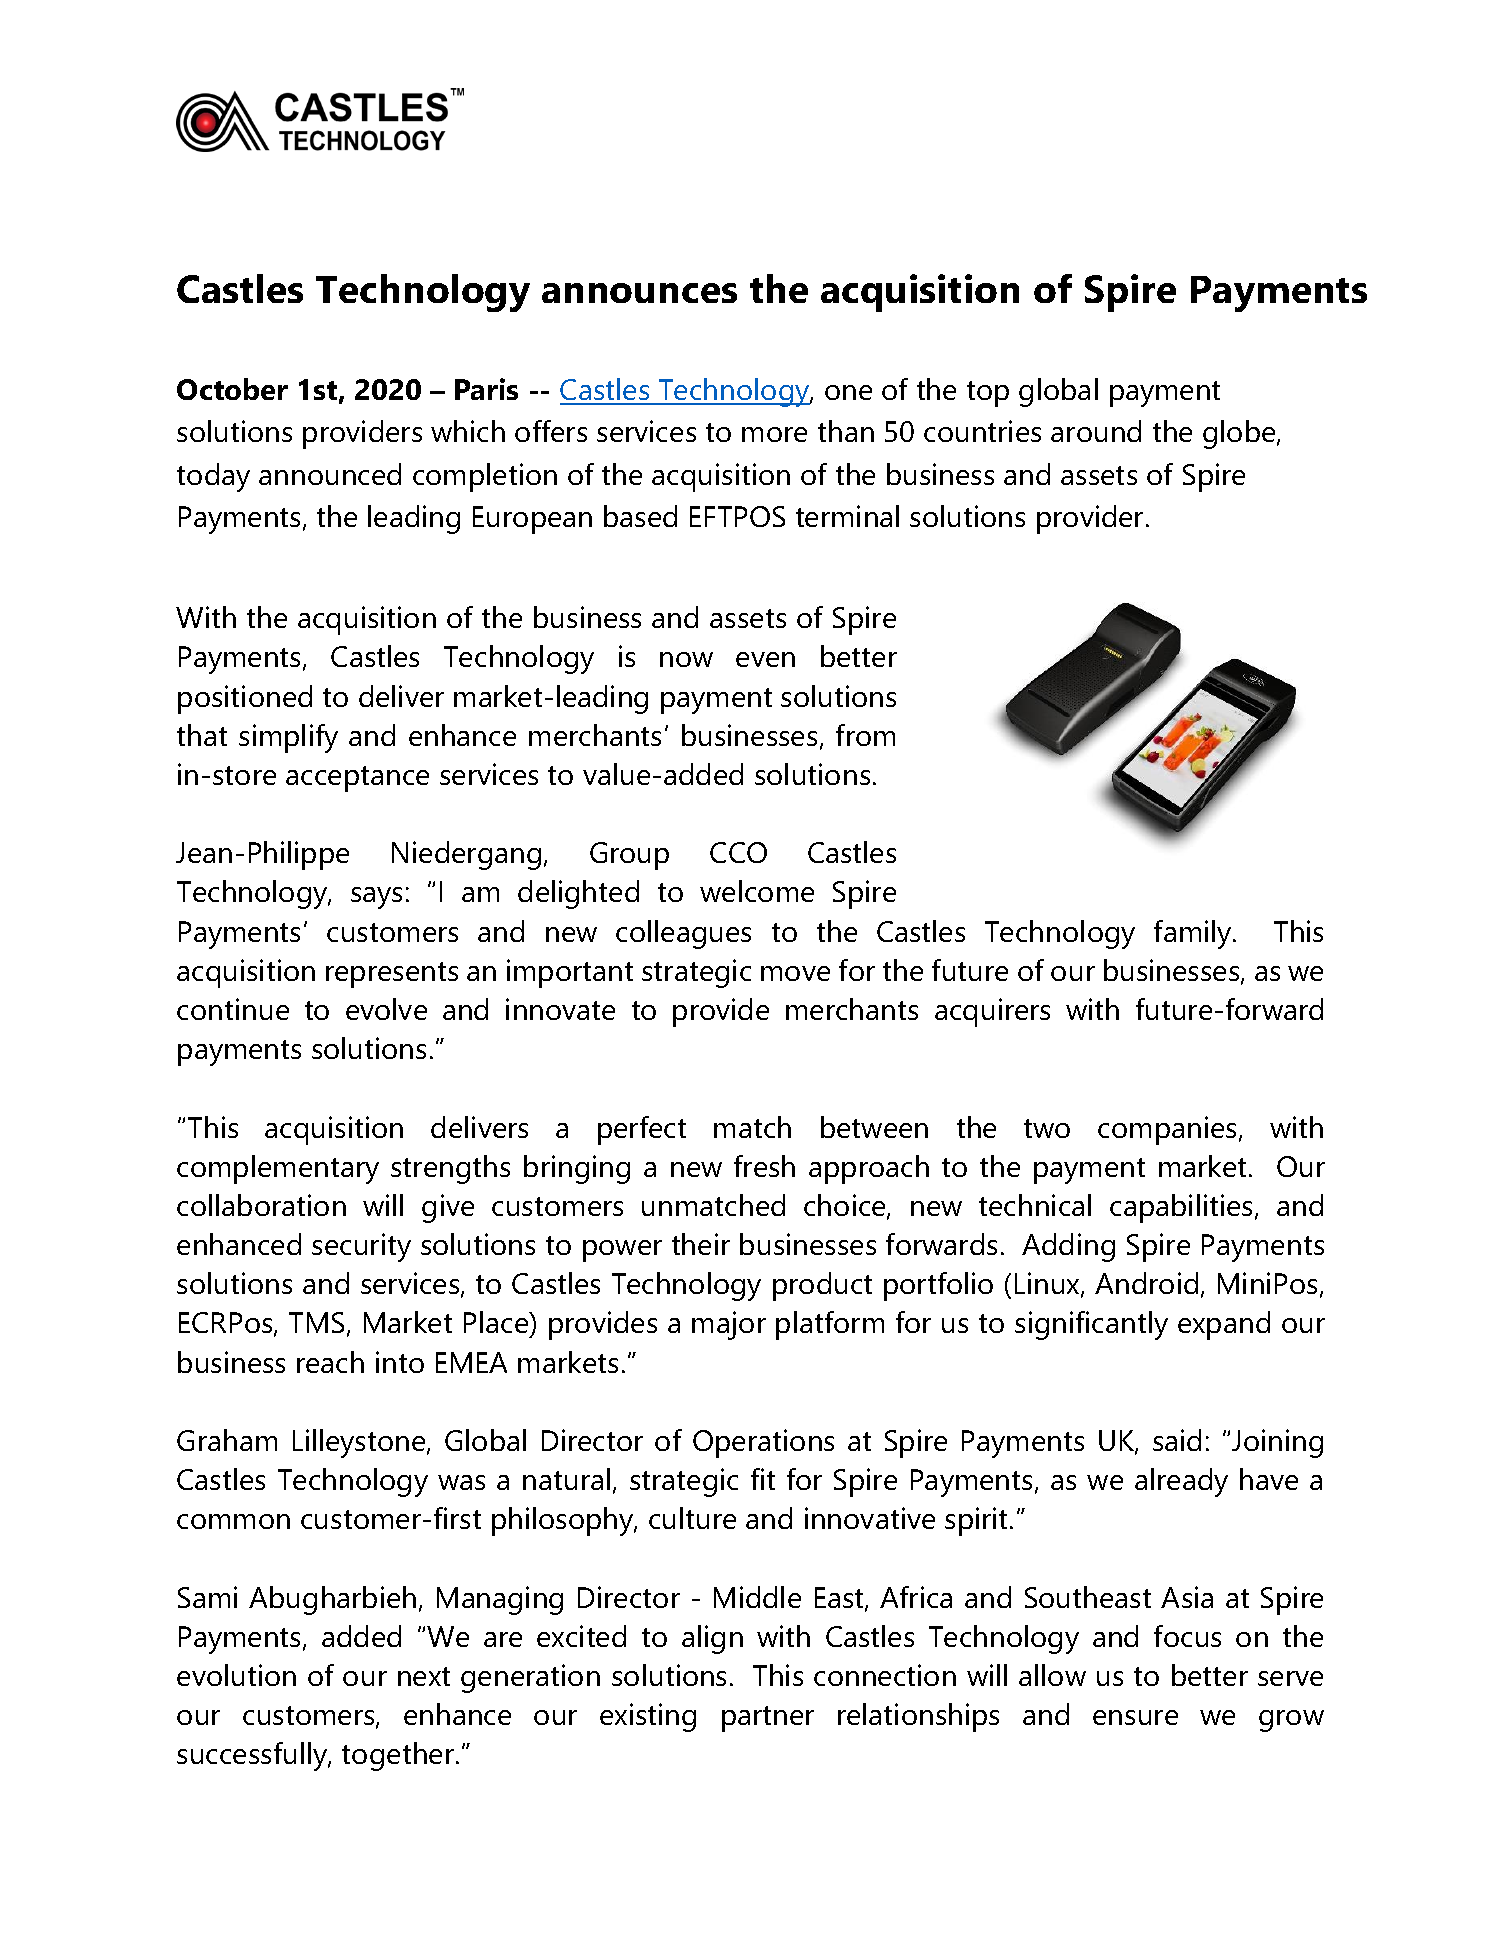 This document has height=1944, width=1502. I want to click on from, so click(865, 735).
